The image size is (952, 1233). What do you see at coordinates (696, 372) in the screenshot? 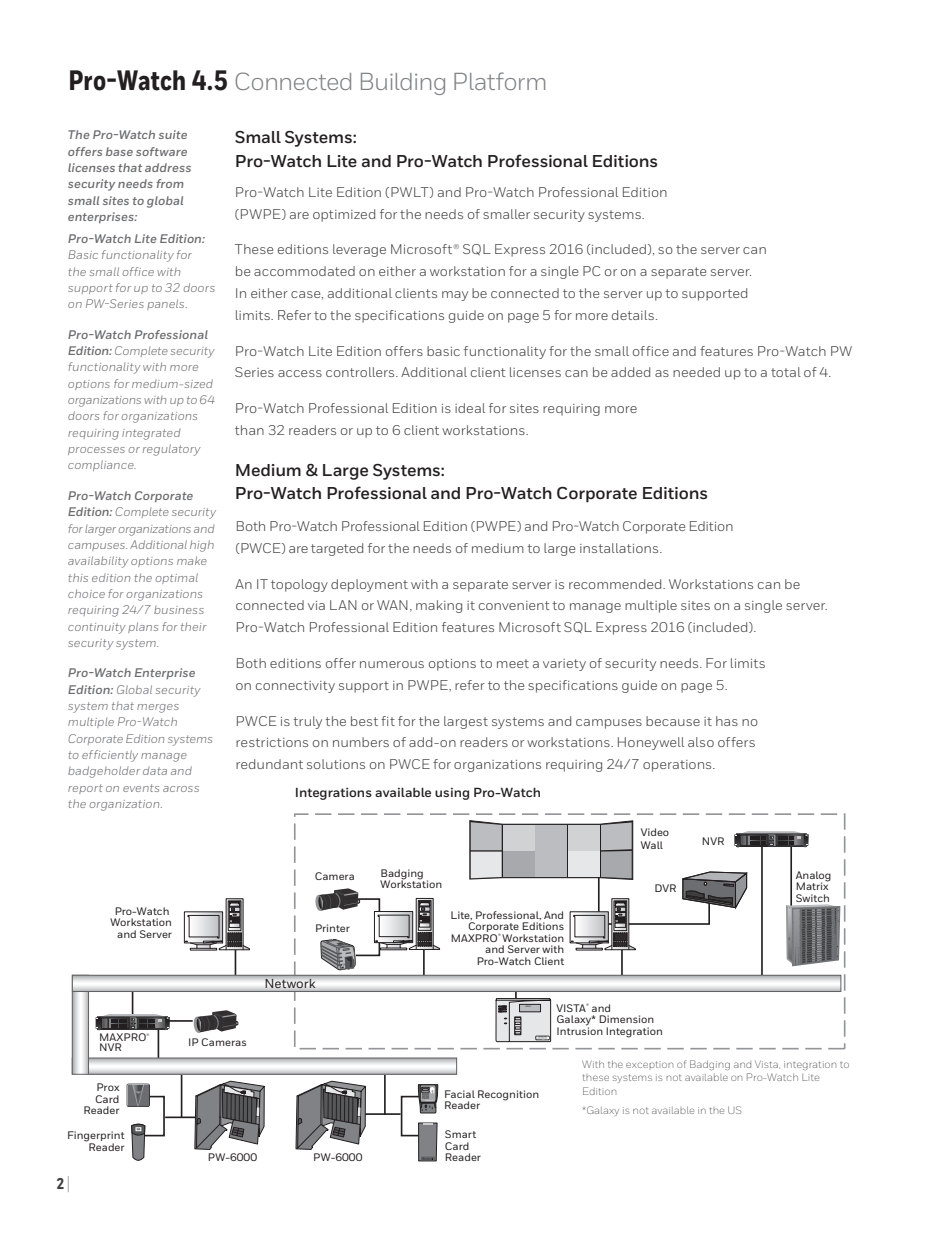
I see `needed` at bounding box center [696, 372].
